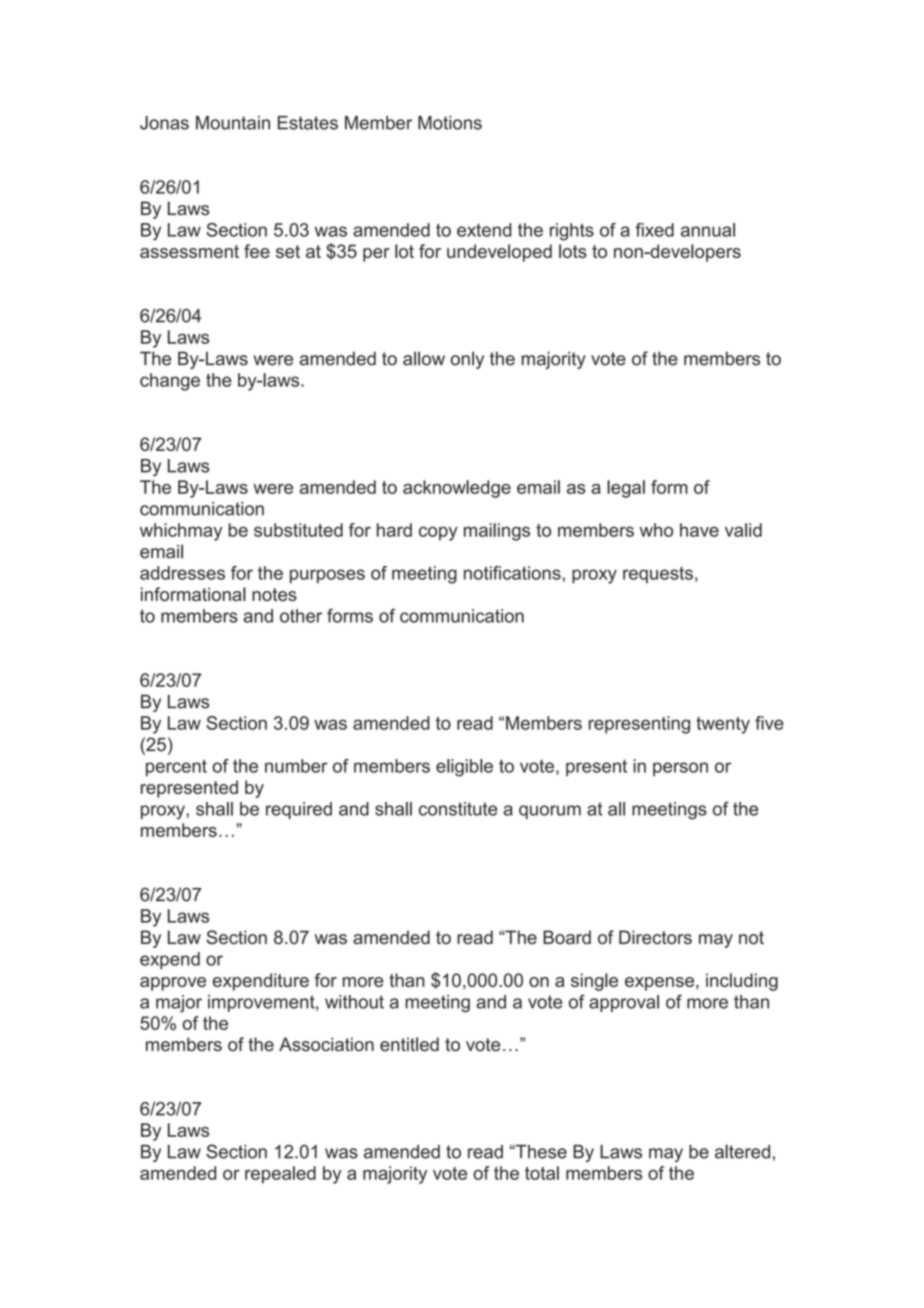 The height and width of the screenshot is (1308, 924). What do you see at coordinates (467, 360) in the screenshot?
I see `only` at bounding box center [467, 360].
